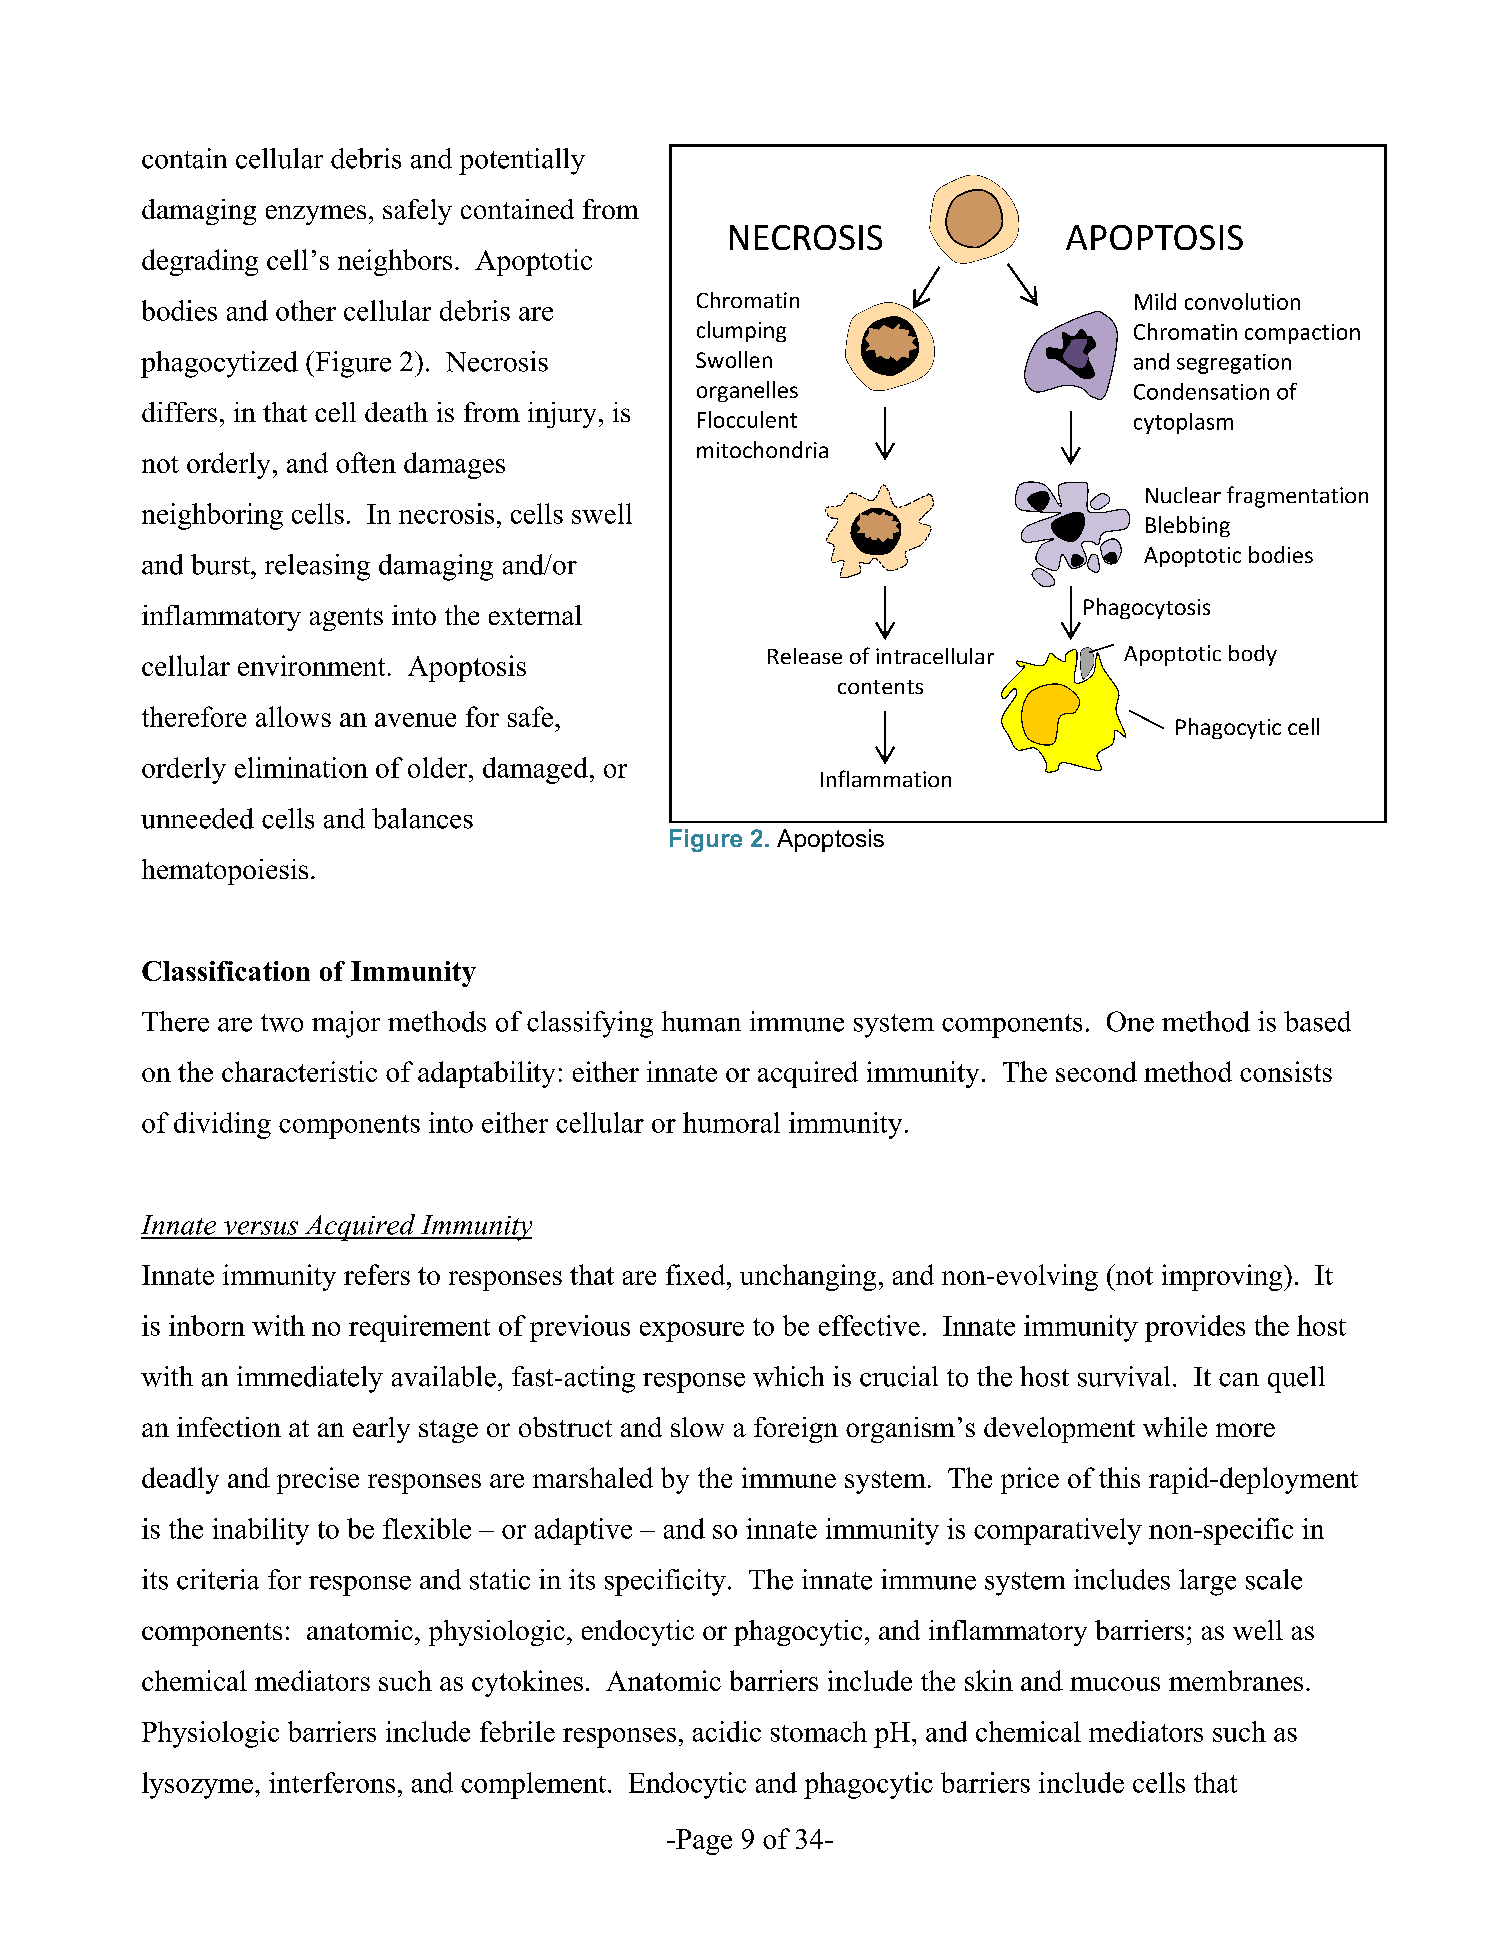  Describe the element at coordinates (316, 215) in the document. I see `enzymes` at that location.
